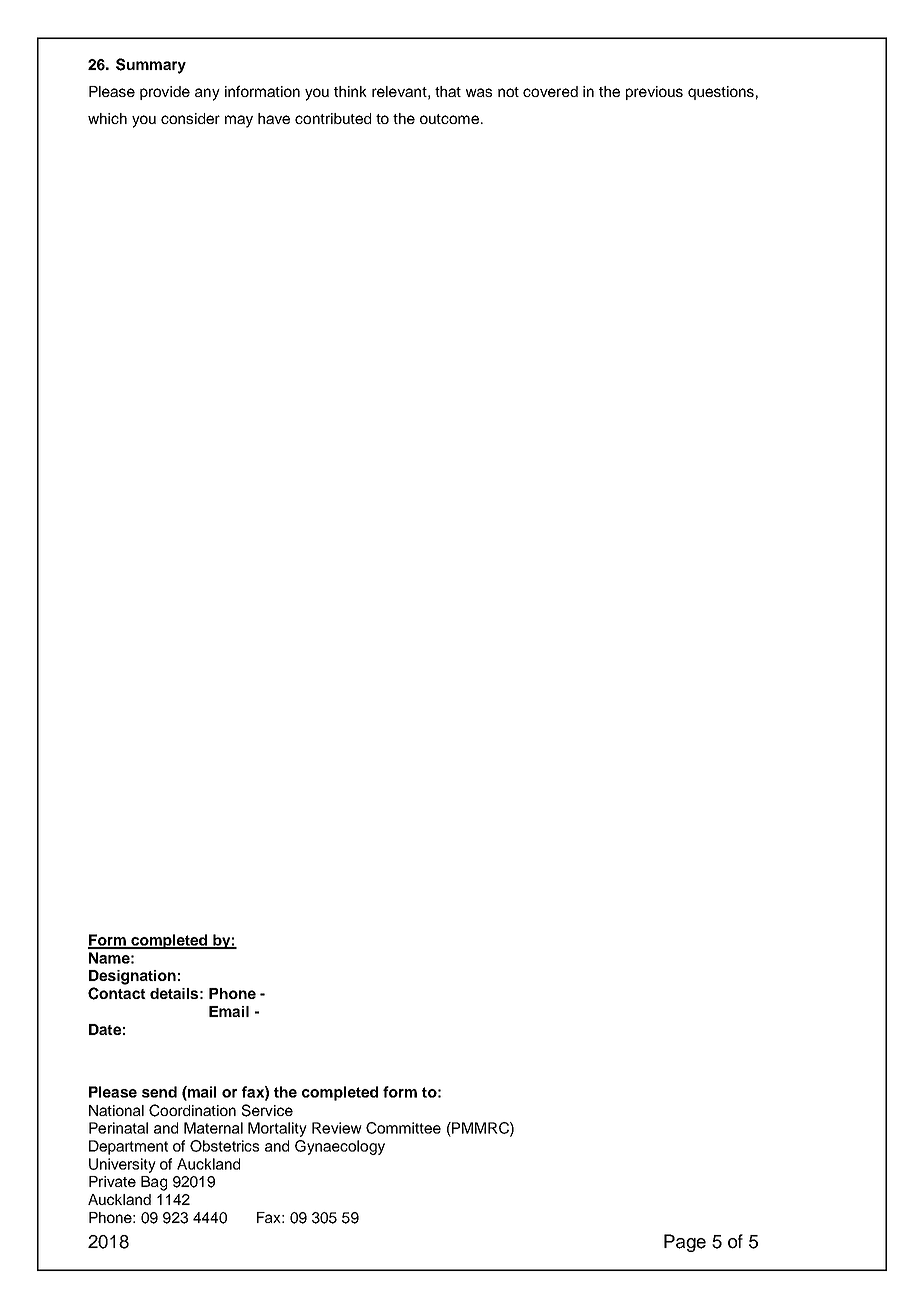  I want to click on previous, so click(654, 93).
